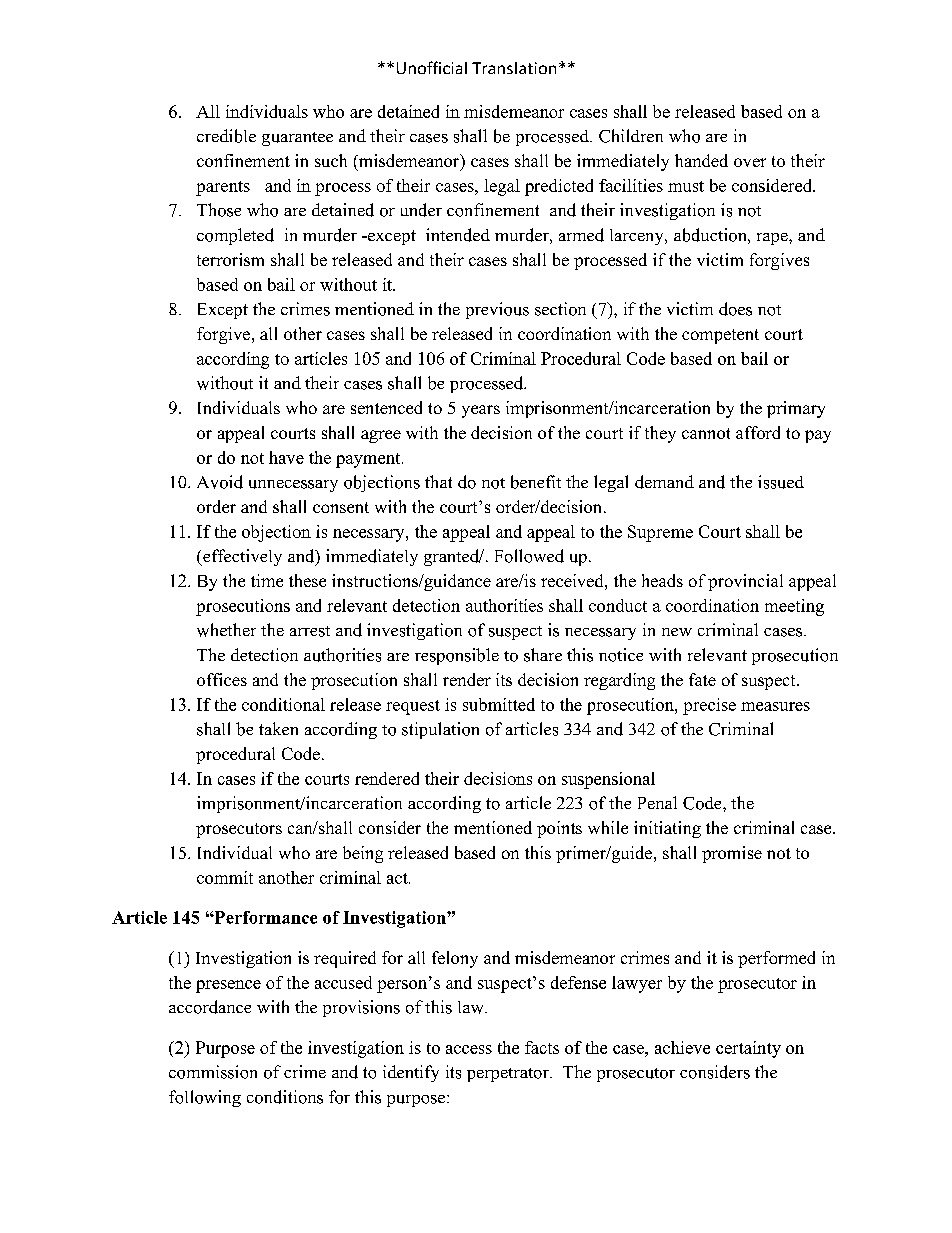 This page has width=952, height=1233. Describe the element at coordinates (701, 160) in the page. I see `handed` at that location.
